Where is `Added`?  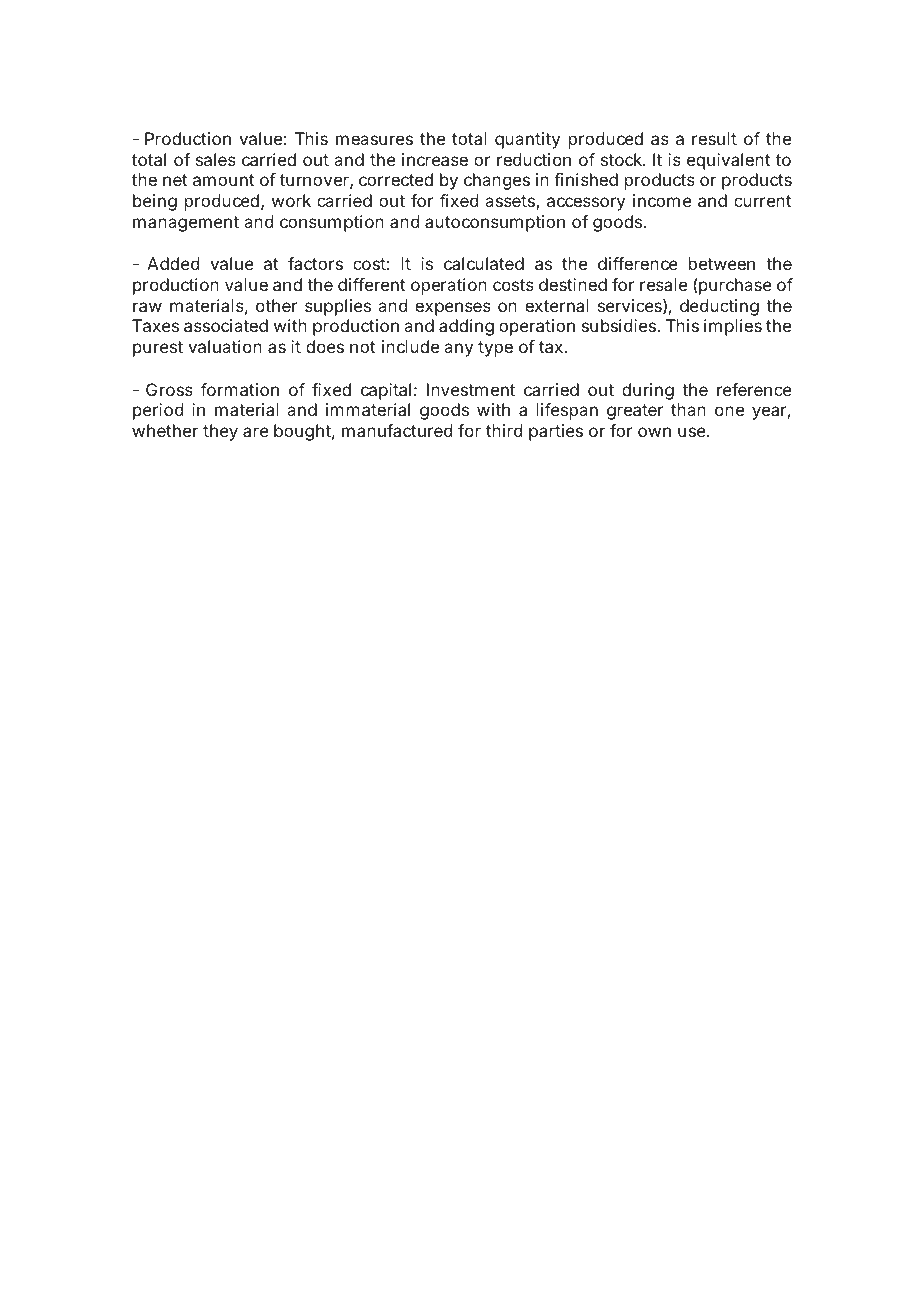 Added is located at coordinates (173, 263).
